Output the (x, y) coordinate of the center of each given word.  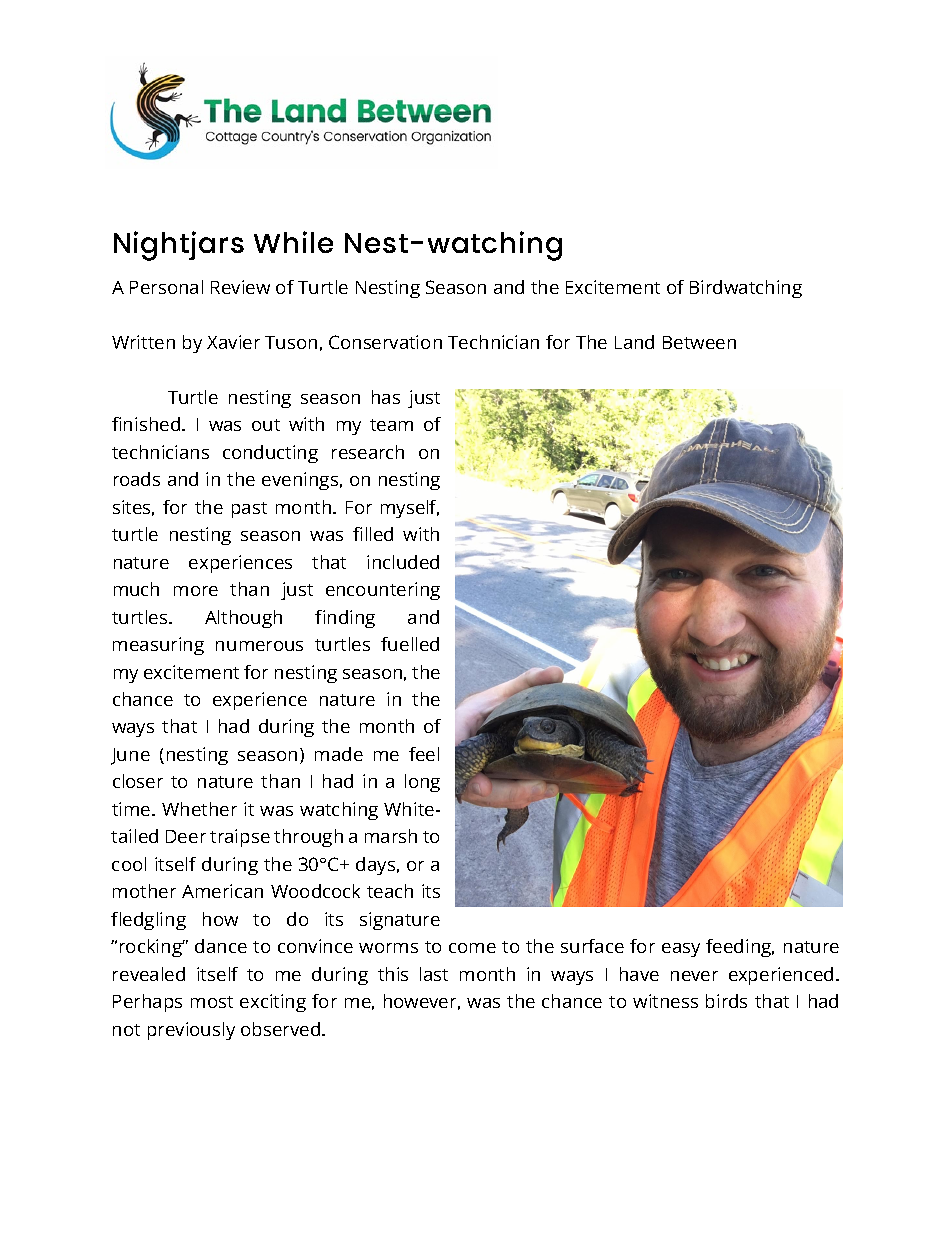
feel (424, 754)
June (130, 756)
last (434, 974)
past (249, 510)
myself (410, 509)
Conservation (385, 342)
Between (699, 342)
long (422, 783)
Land (634, 342)
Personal (166, 287)
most (212, 1002)
